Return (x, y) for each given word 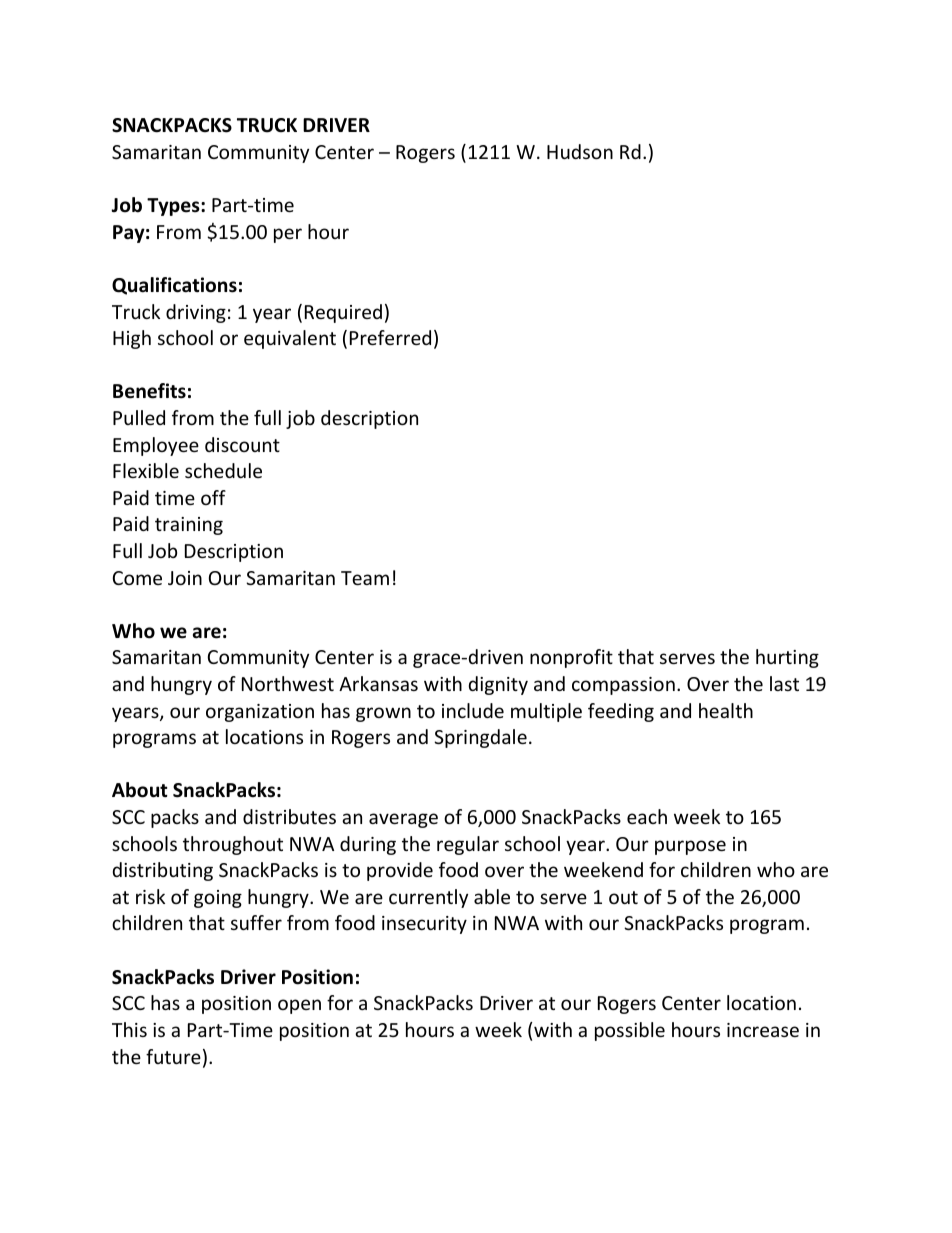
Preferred (390, 337)
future (173, 1056)
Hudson (580, 151)
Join (185, 578)
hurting (787, 658)
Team (365, 578)
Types (174, 207)
